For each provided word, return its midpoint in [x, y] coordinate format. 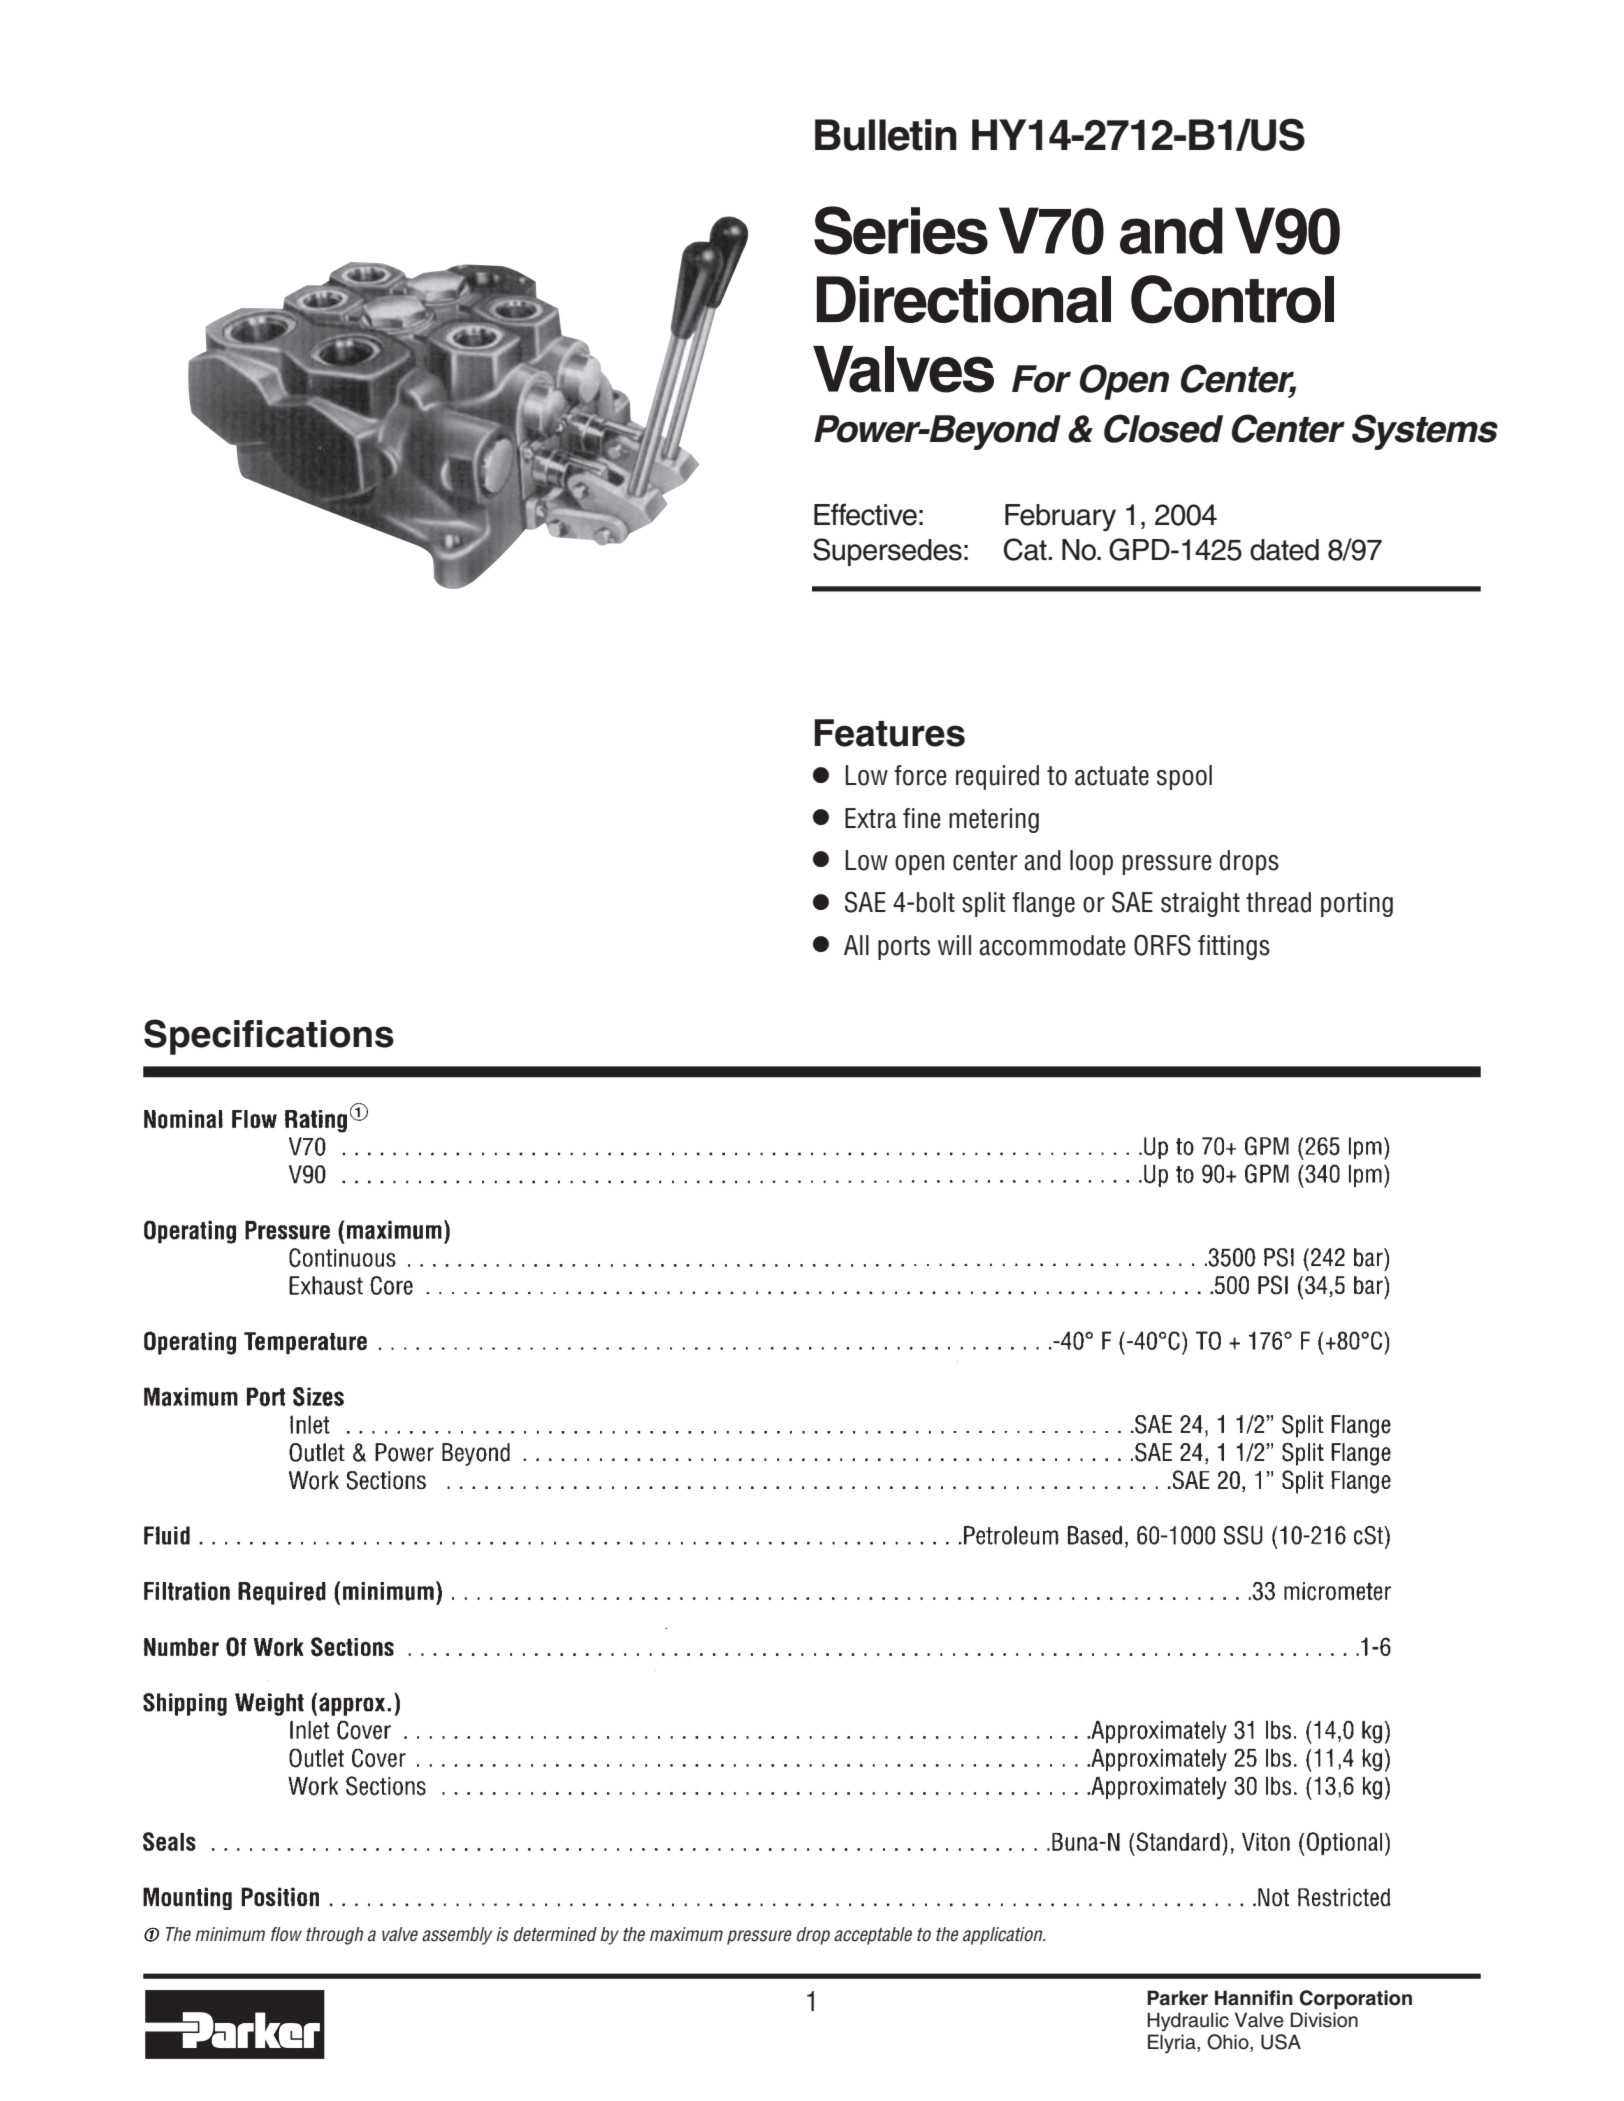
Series [901, 230]
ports [904, 948]
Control [1232, 299]
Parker [1177, 1998]
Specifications [269, 1037]
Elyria [1173, 2044]
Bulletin [886, 135]
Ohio [1229, 2043]
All [856, 945]
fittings [1234, 947]
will [954, 945]
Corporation [1355, 1999]
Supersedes [887, 552]
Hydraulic [1188, 2022]
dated [1284, 550]
